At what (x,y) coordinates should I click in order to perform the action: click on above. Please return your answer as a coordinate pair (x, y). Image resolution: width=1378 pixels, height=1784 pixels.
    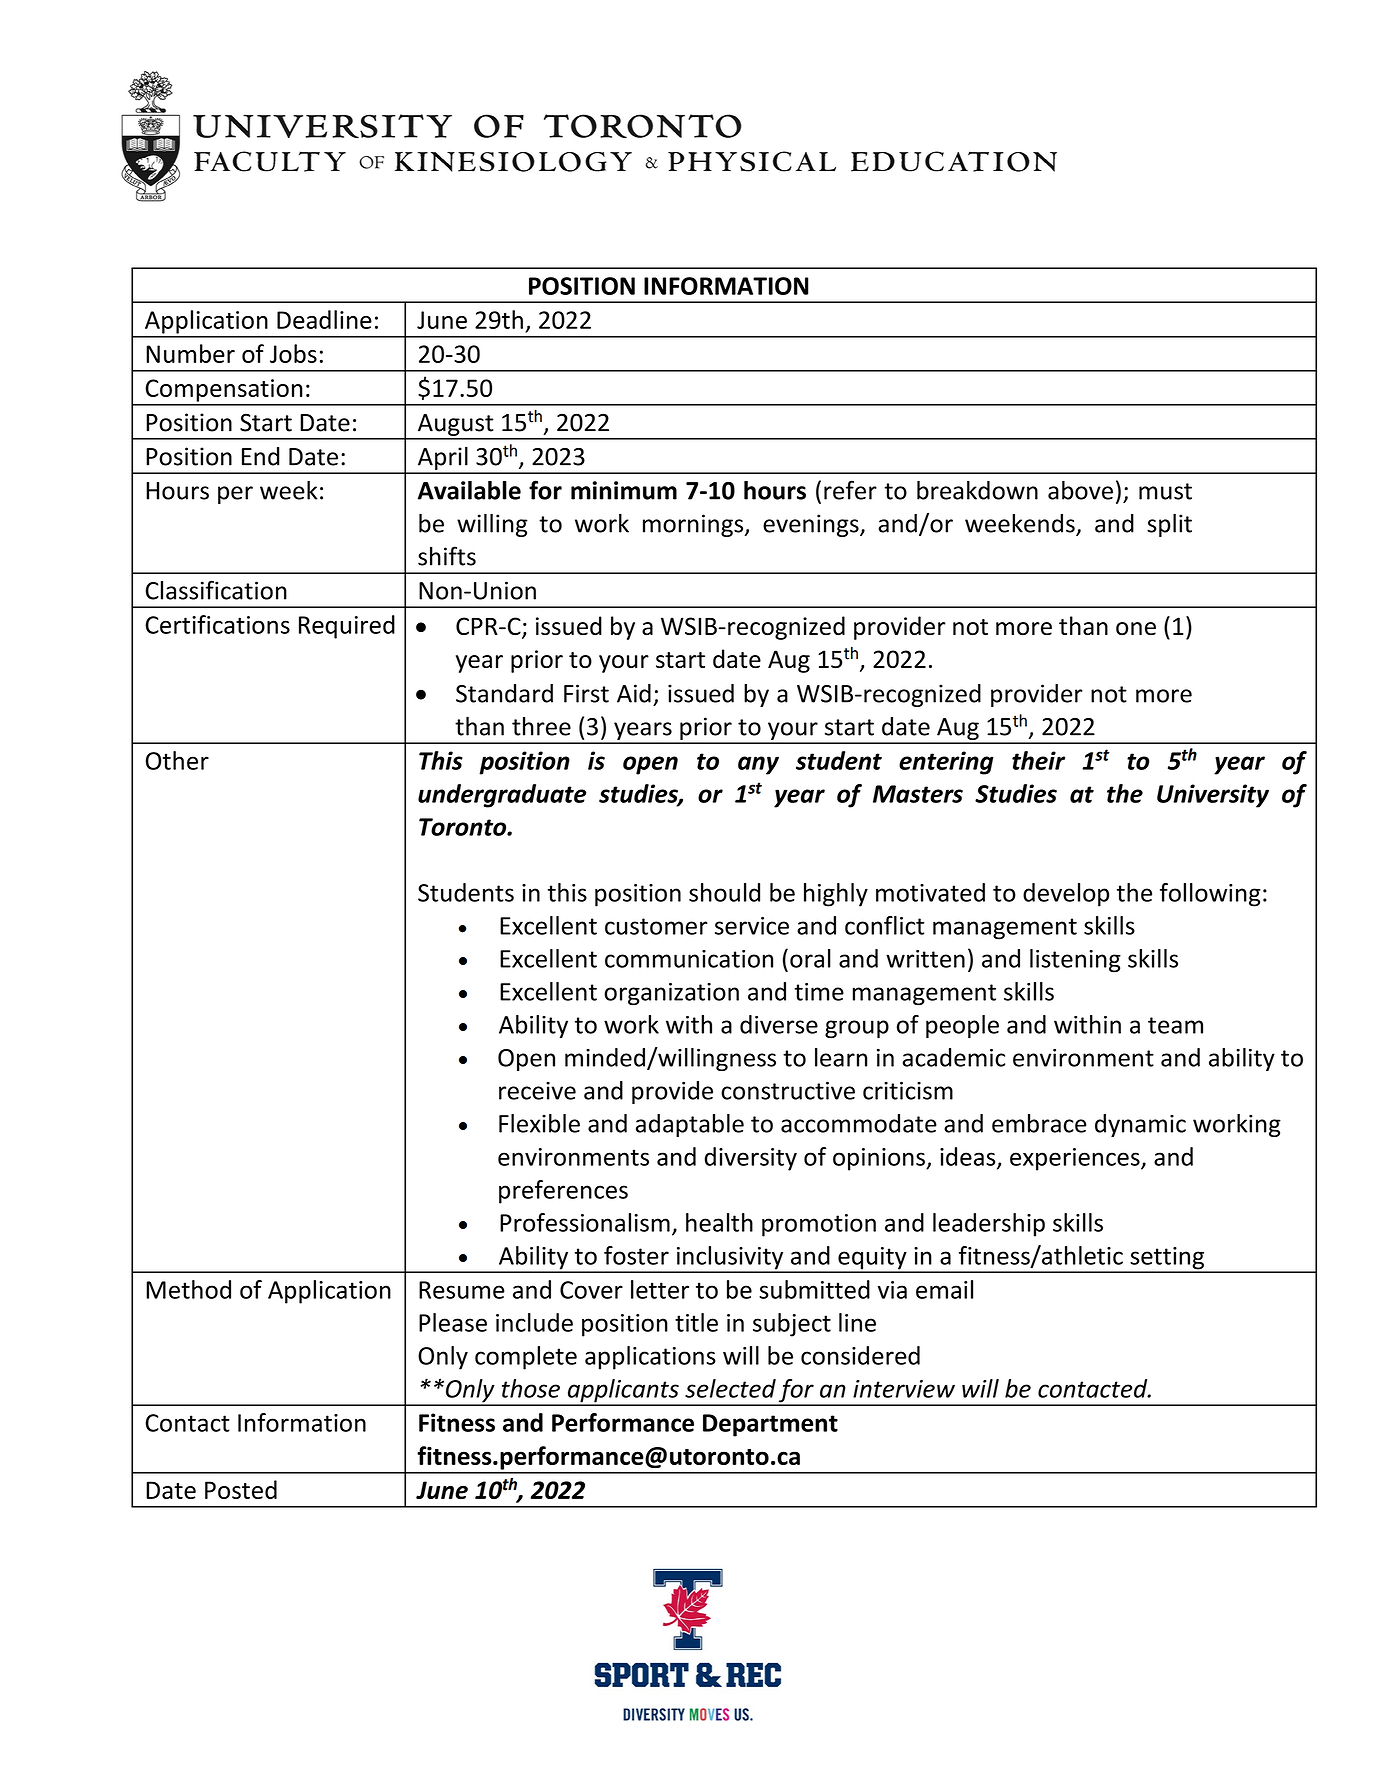
    Looking at the image, I should click on (1080, 490).
